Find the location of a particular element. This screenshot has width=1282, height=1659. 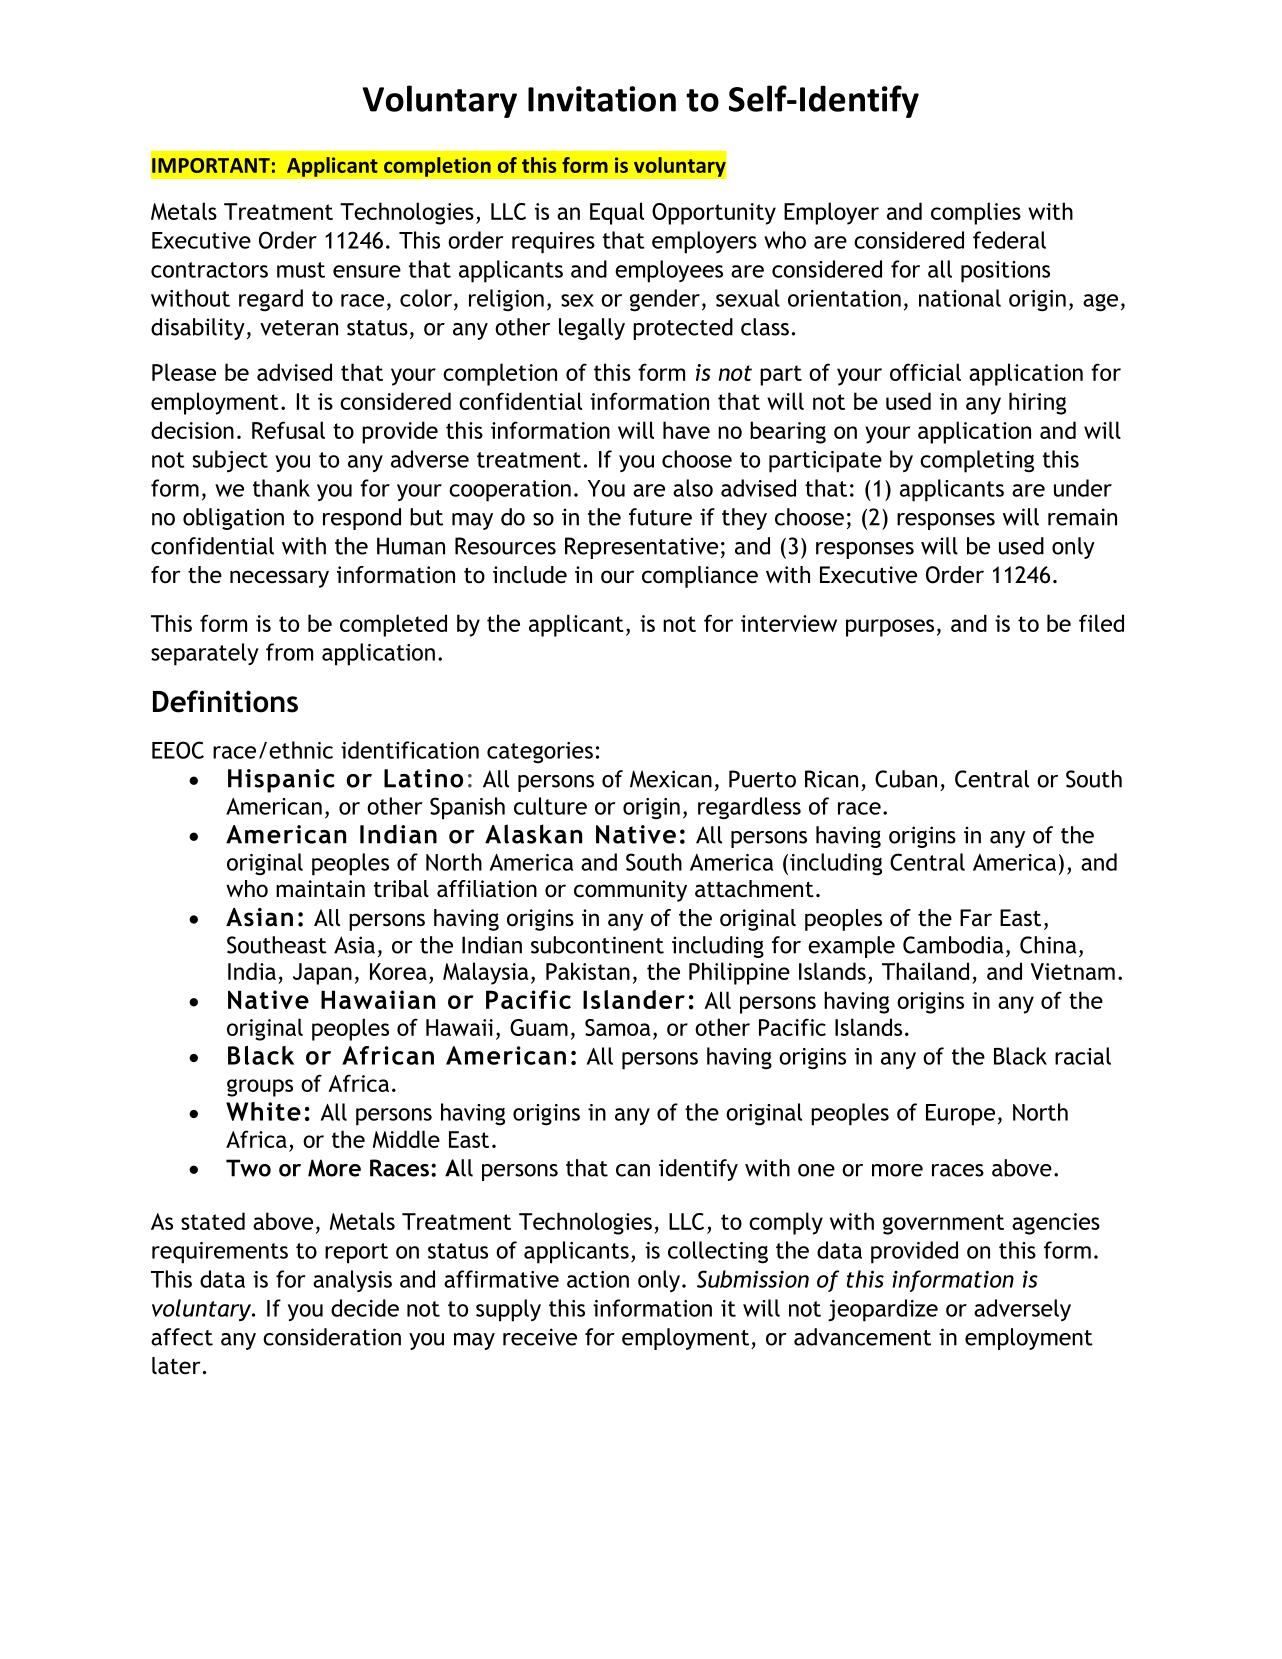

subcontinent is located at coordinates (597, 945).
